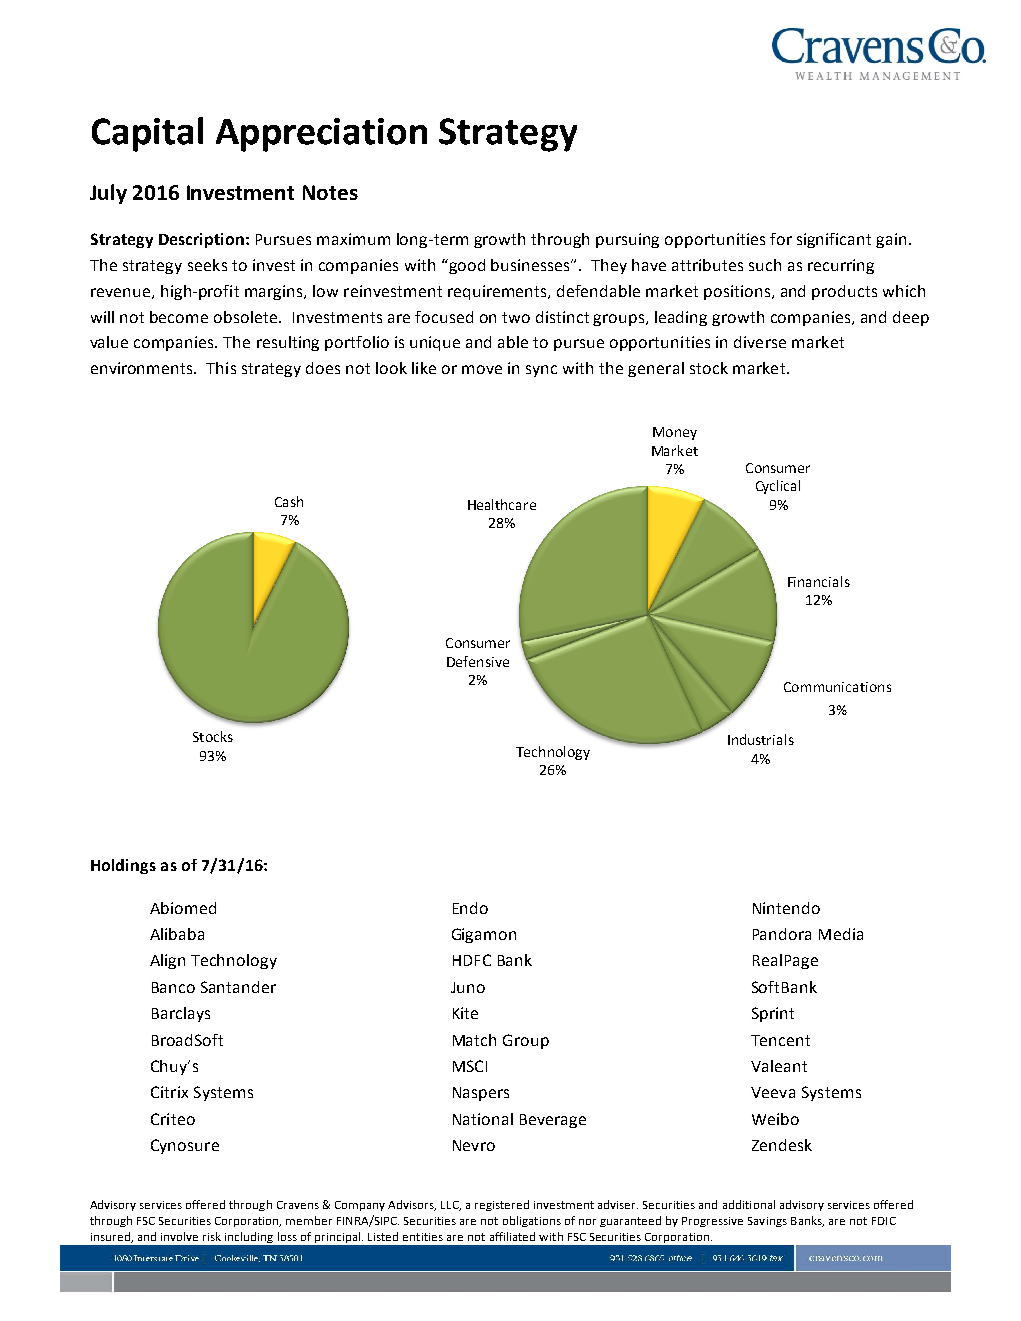 This image has height=1321, width=1021. I want to click on significant, so click(834, 240).
